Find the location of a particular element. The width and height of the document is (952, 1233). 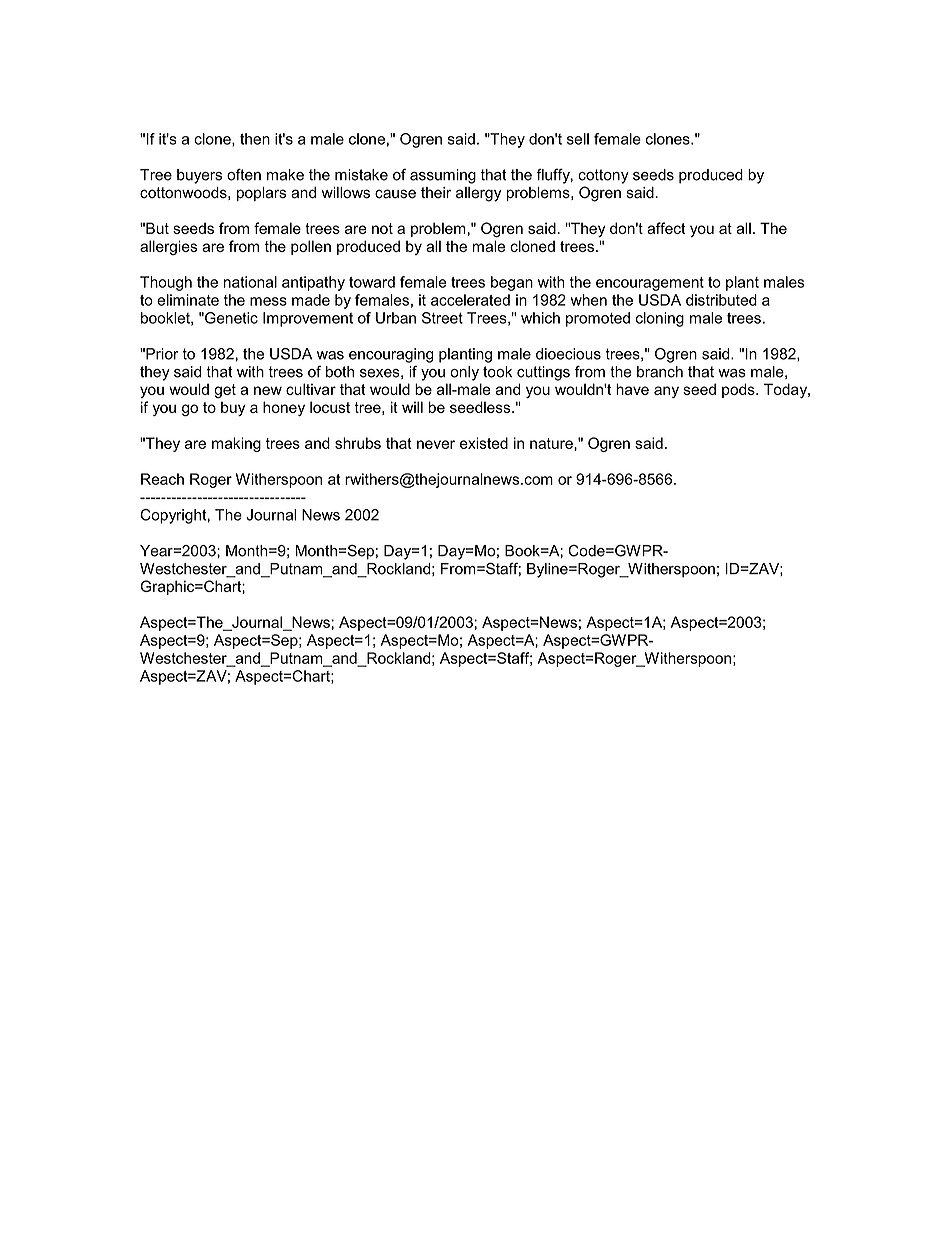

assuming is located at coordinates (443, 176).
